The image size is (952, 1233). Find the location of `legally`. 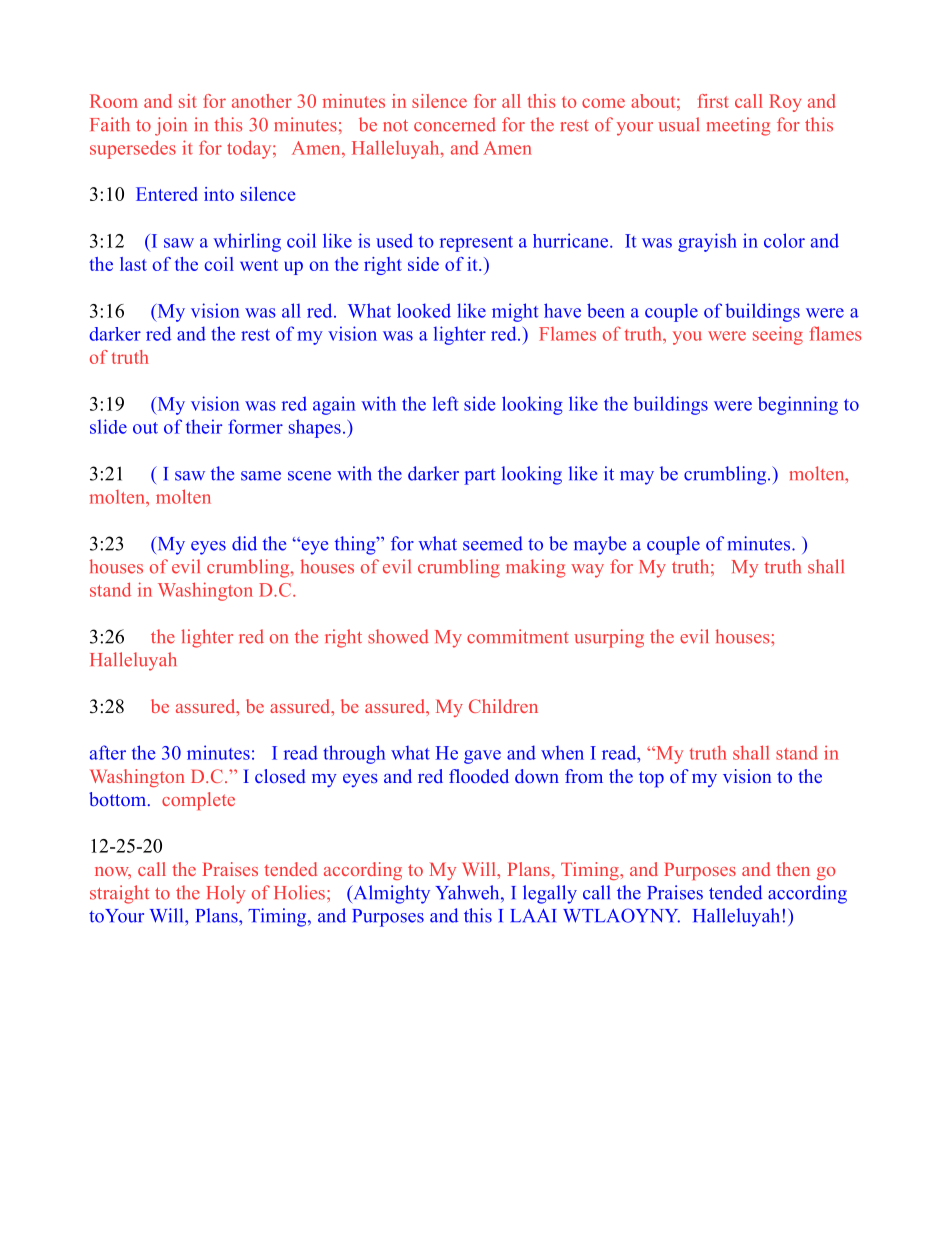

legally is located at coordinates (550, 894).
